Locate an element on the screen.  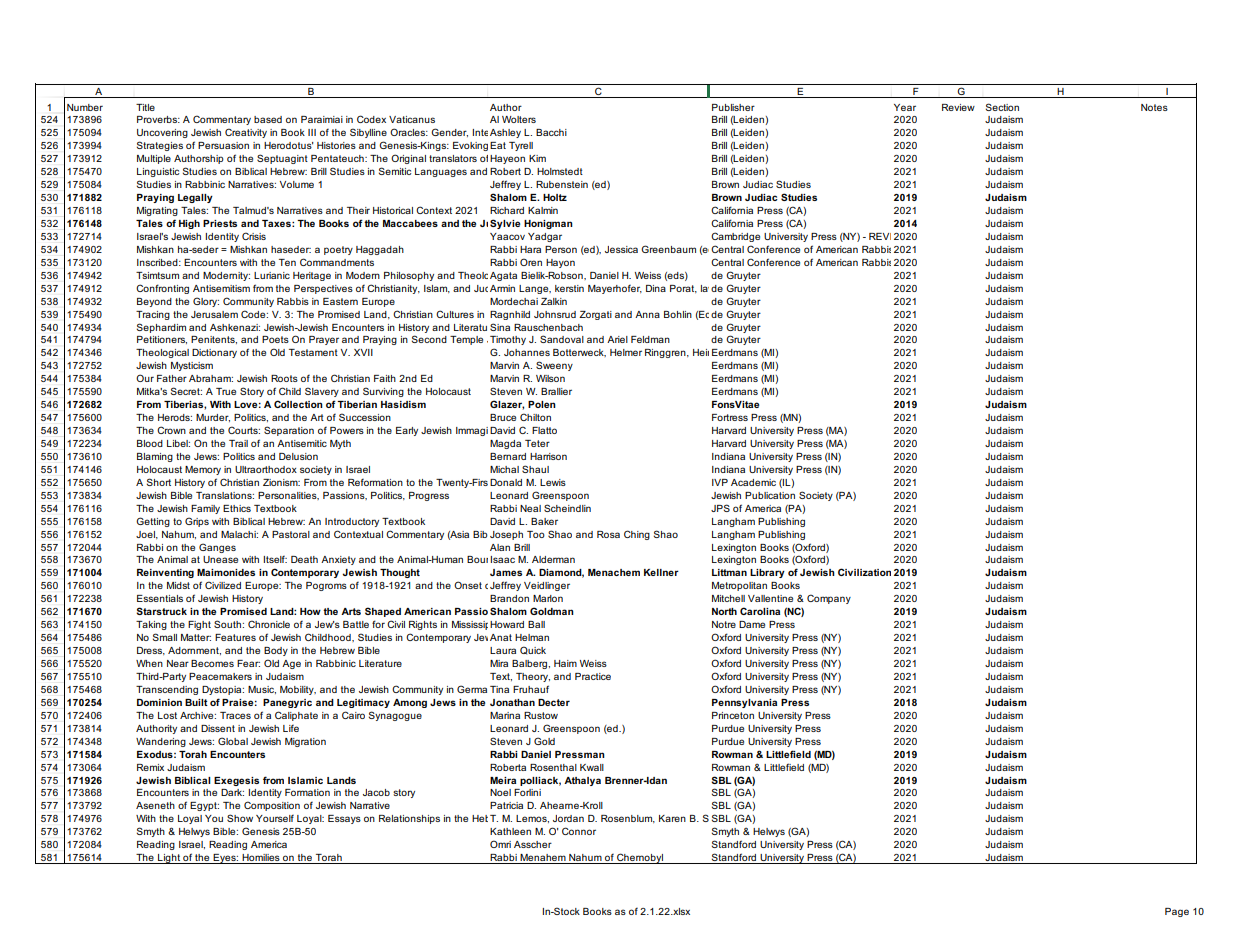
Section is located at coordinates (1002, 107).
